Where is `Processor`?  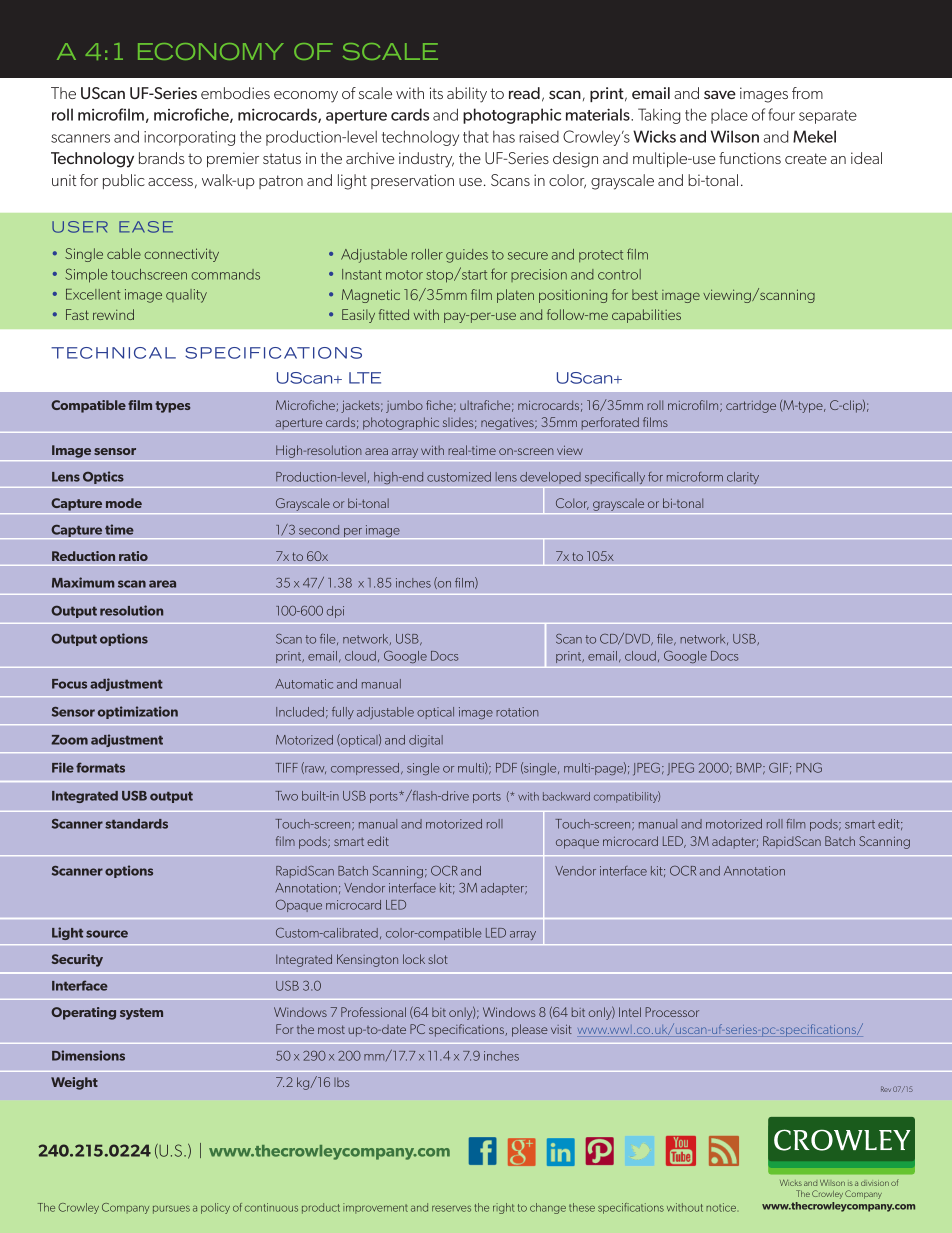 Processor is located at coordinates (672, 1012).
